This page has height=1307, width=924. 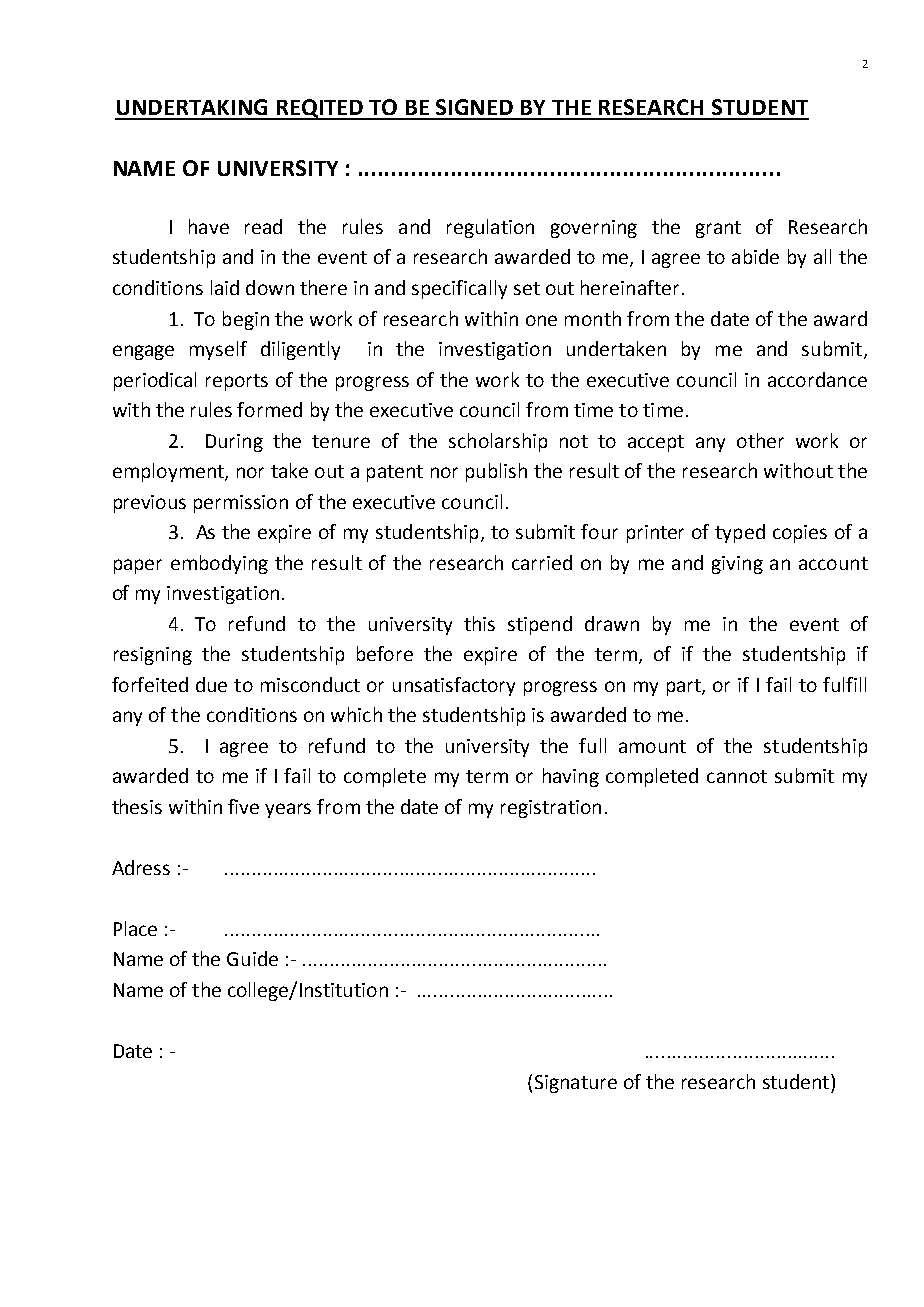 What do you see at coordinates (269, 409) in the page?
I see `formed` at bounding box center [269, 409].
